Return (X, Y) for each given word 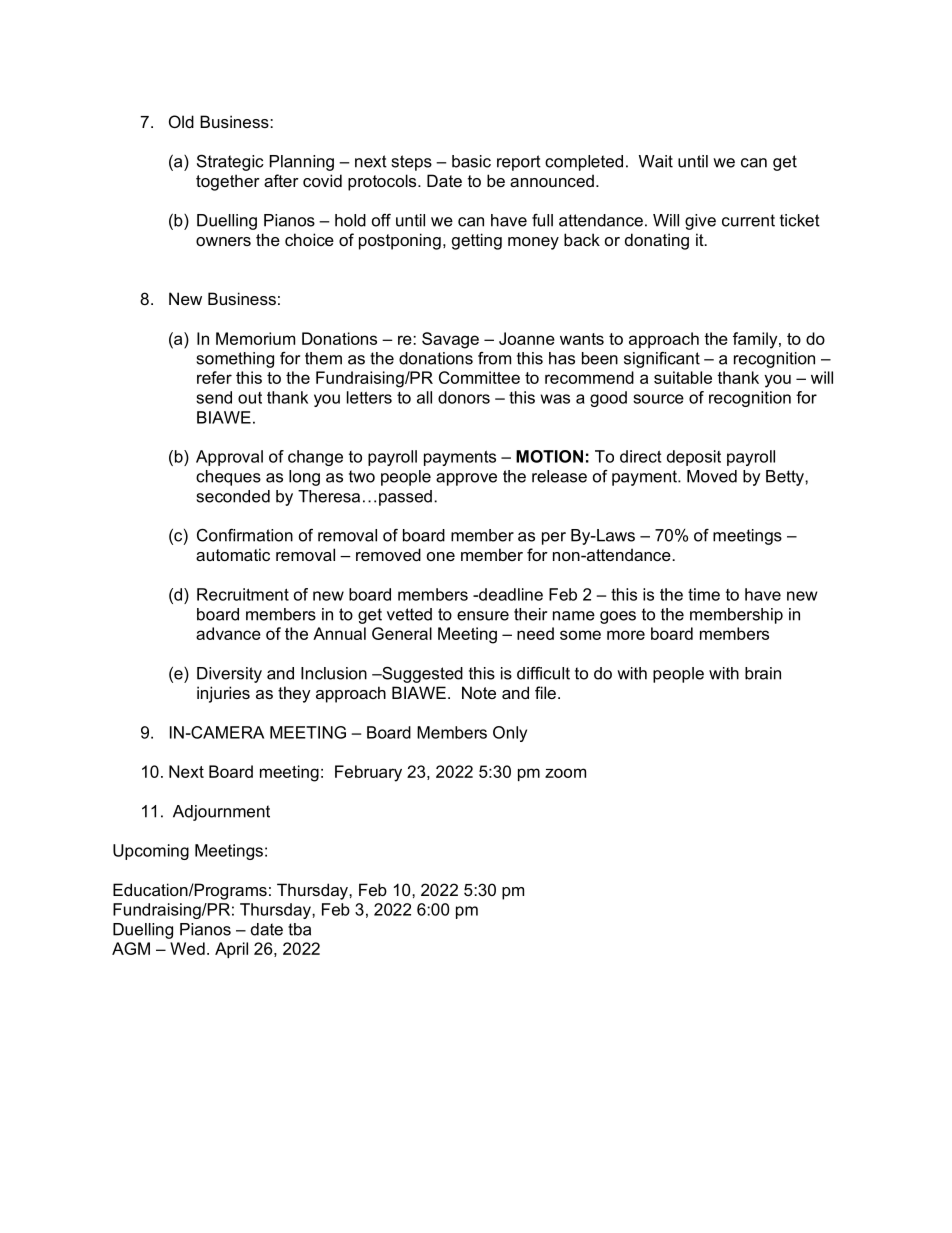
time (704, 594)
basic (471, 161)
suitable (683, 377)
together (228, 182)
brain (763, 673)
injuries (223, 694)
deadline (510, 594)
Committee (479, 377)
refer (214, 377)
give (700, 222)
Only (510, 734)
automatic (233, 554)
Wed (187, 948)
